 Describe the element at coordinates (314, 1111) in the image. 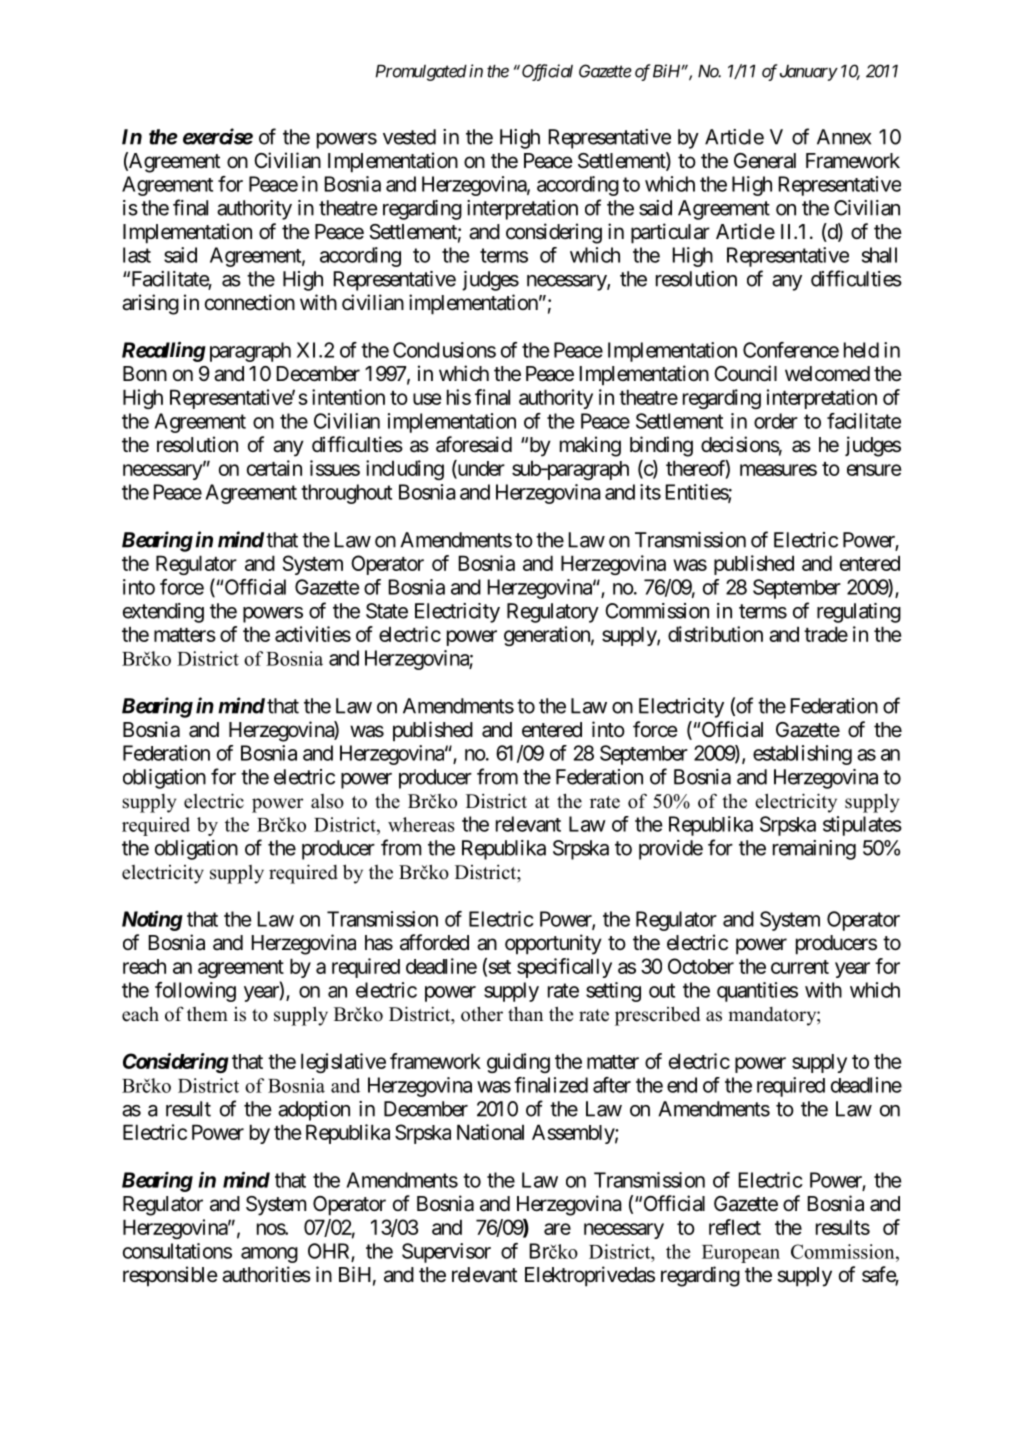

I see `adoption` at that location.
